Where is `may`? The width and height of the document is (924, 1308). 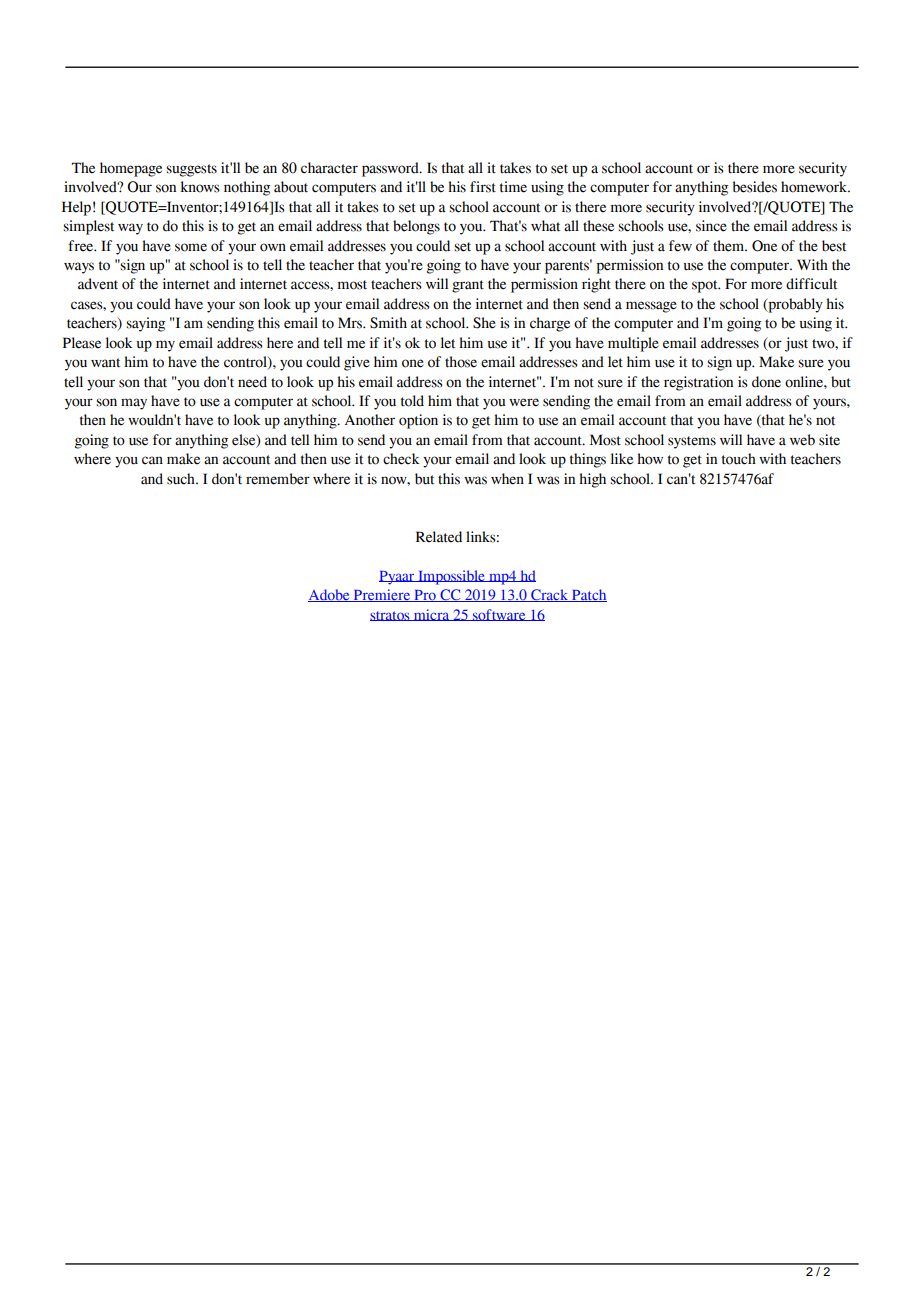
may is located at coordinates (134, 404).
